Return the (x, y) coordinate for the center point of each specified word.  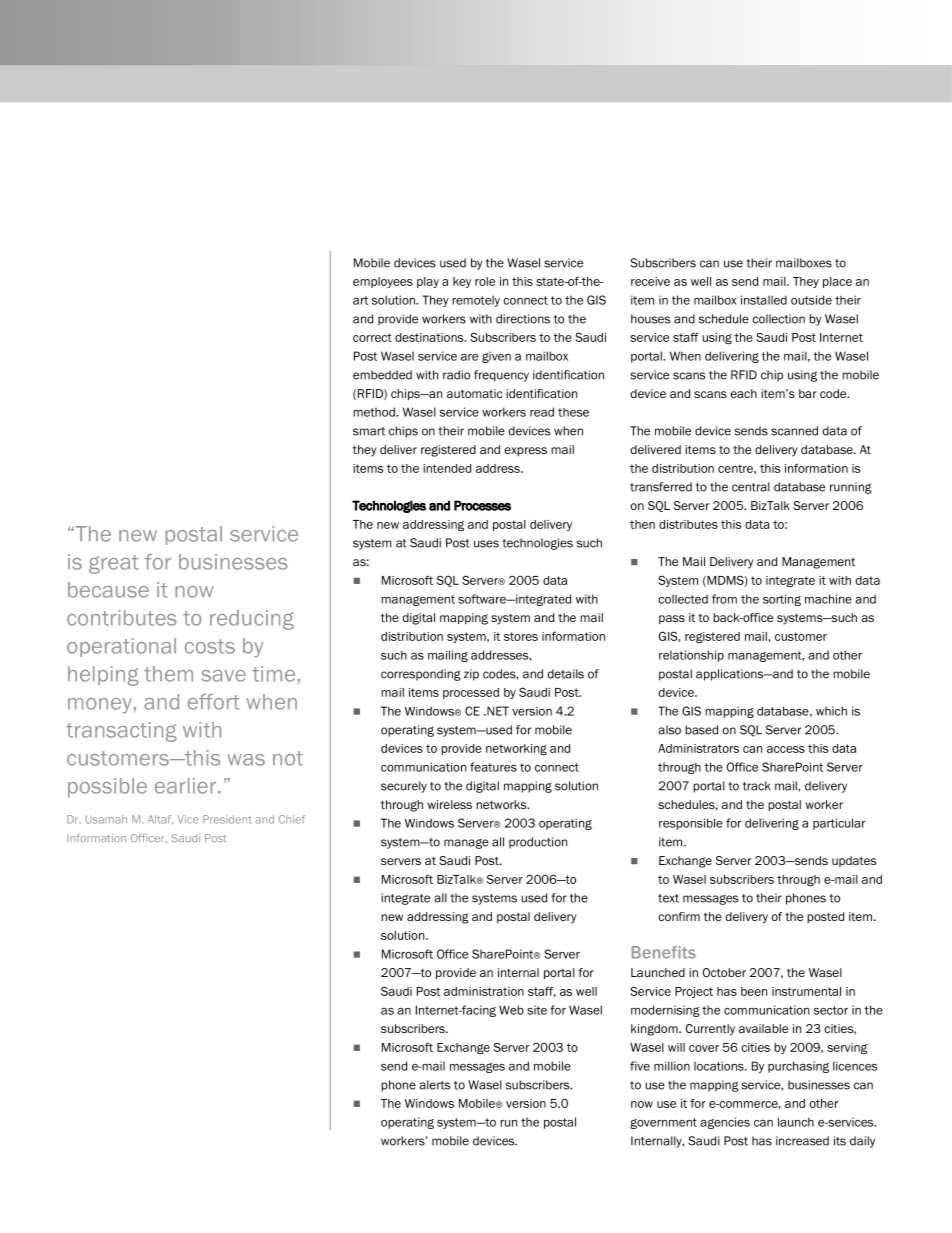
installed (764, 300)
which (831, 711)
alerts (434, 1085)
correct (372, 337)
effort (214, 702)
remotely (476, 301)
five (640, 1066)
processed (471, 693)
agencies (725, 1123)
